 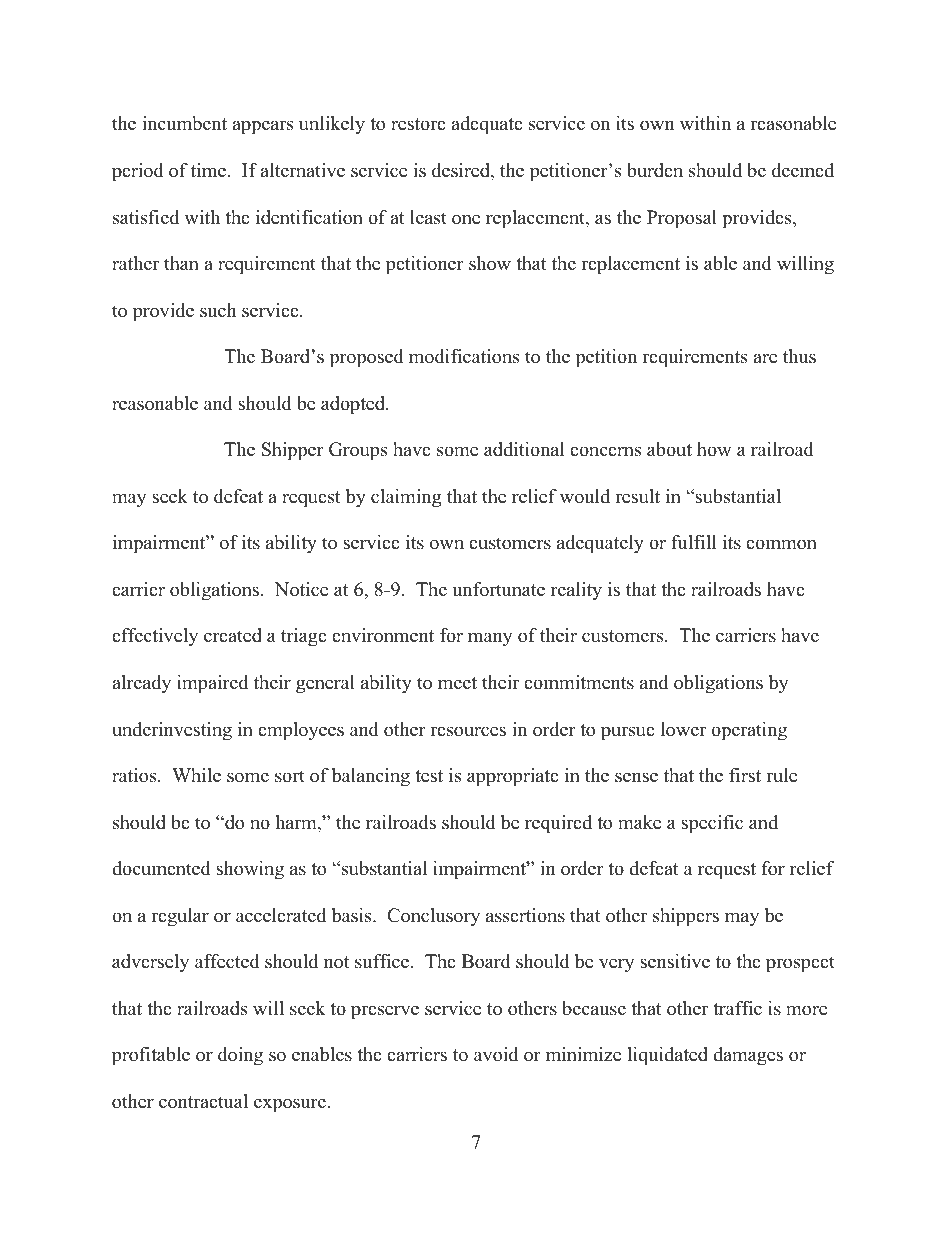 What do you see at coordinates (464, 356) in the page?
I see `modifications` at bounding box center [464, 356].
